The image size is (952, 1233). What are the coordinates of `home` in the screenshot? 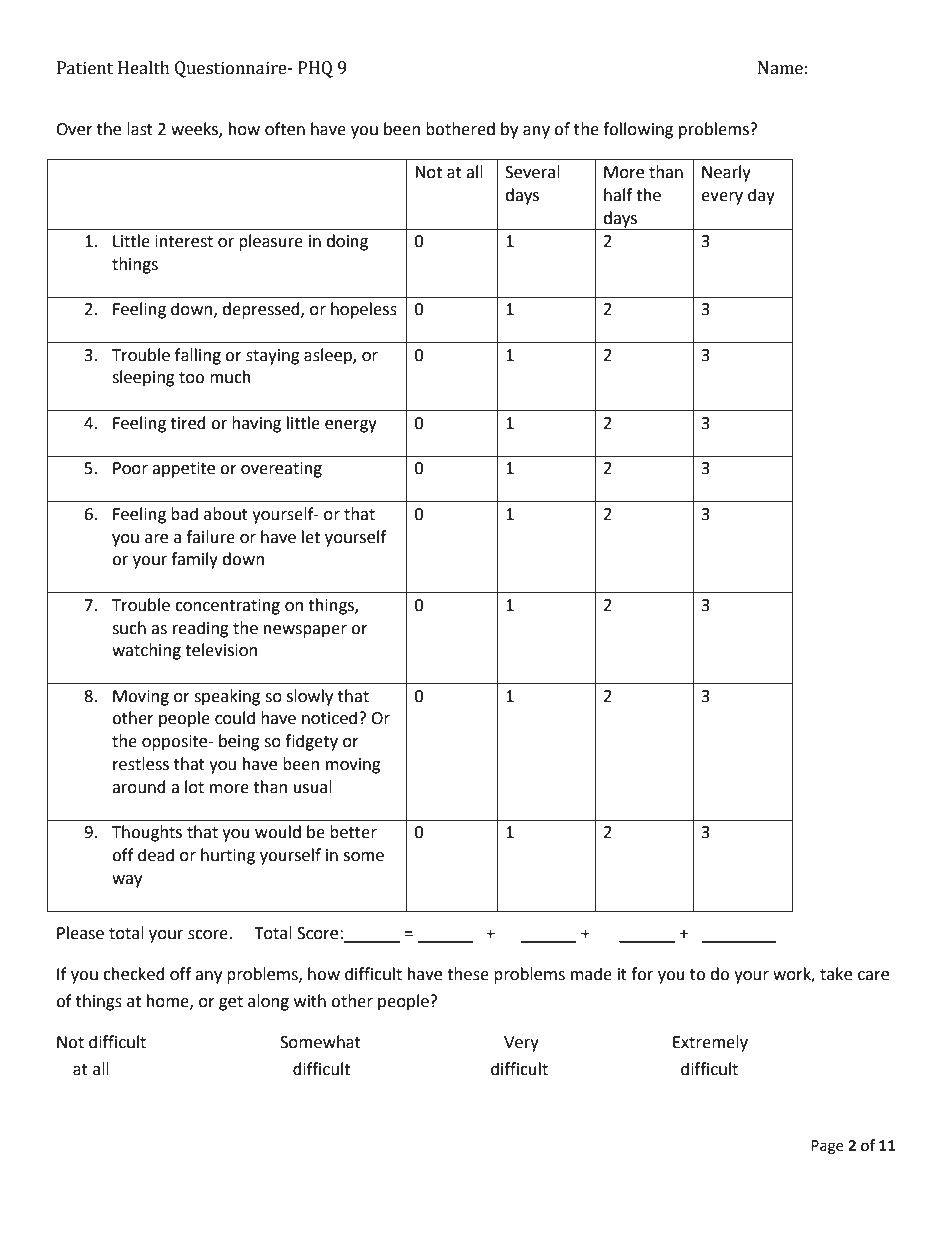 It's located at (169, 1001).
